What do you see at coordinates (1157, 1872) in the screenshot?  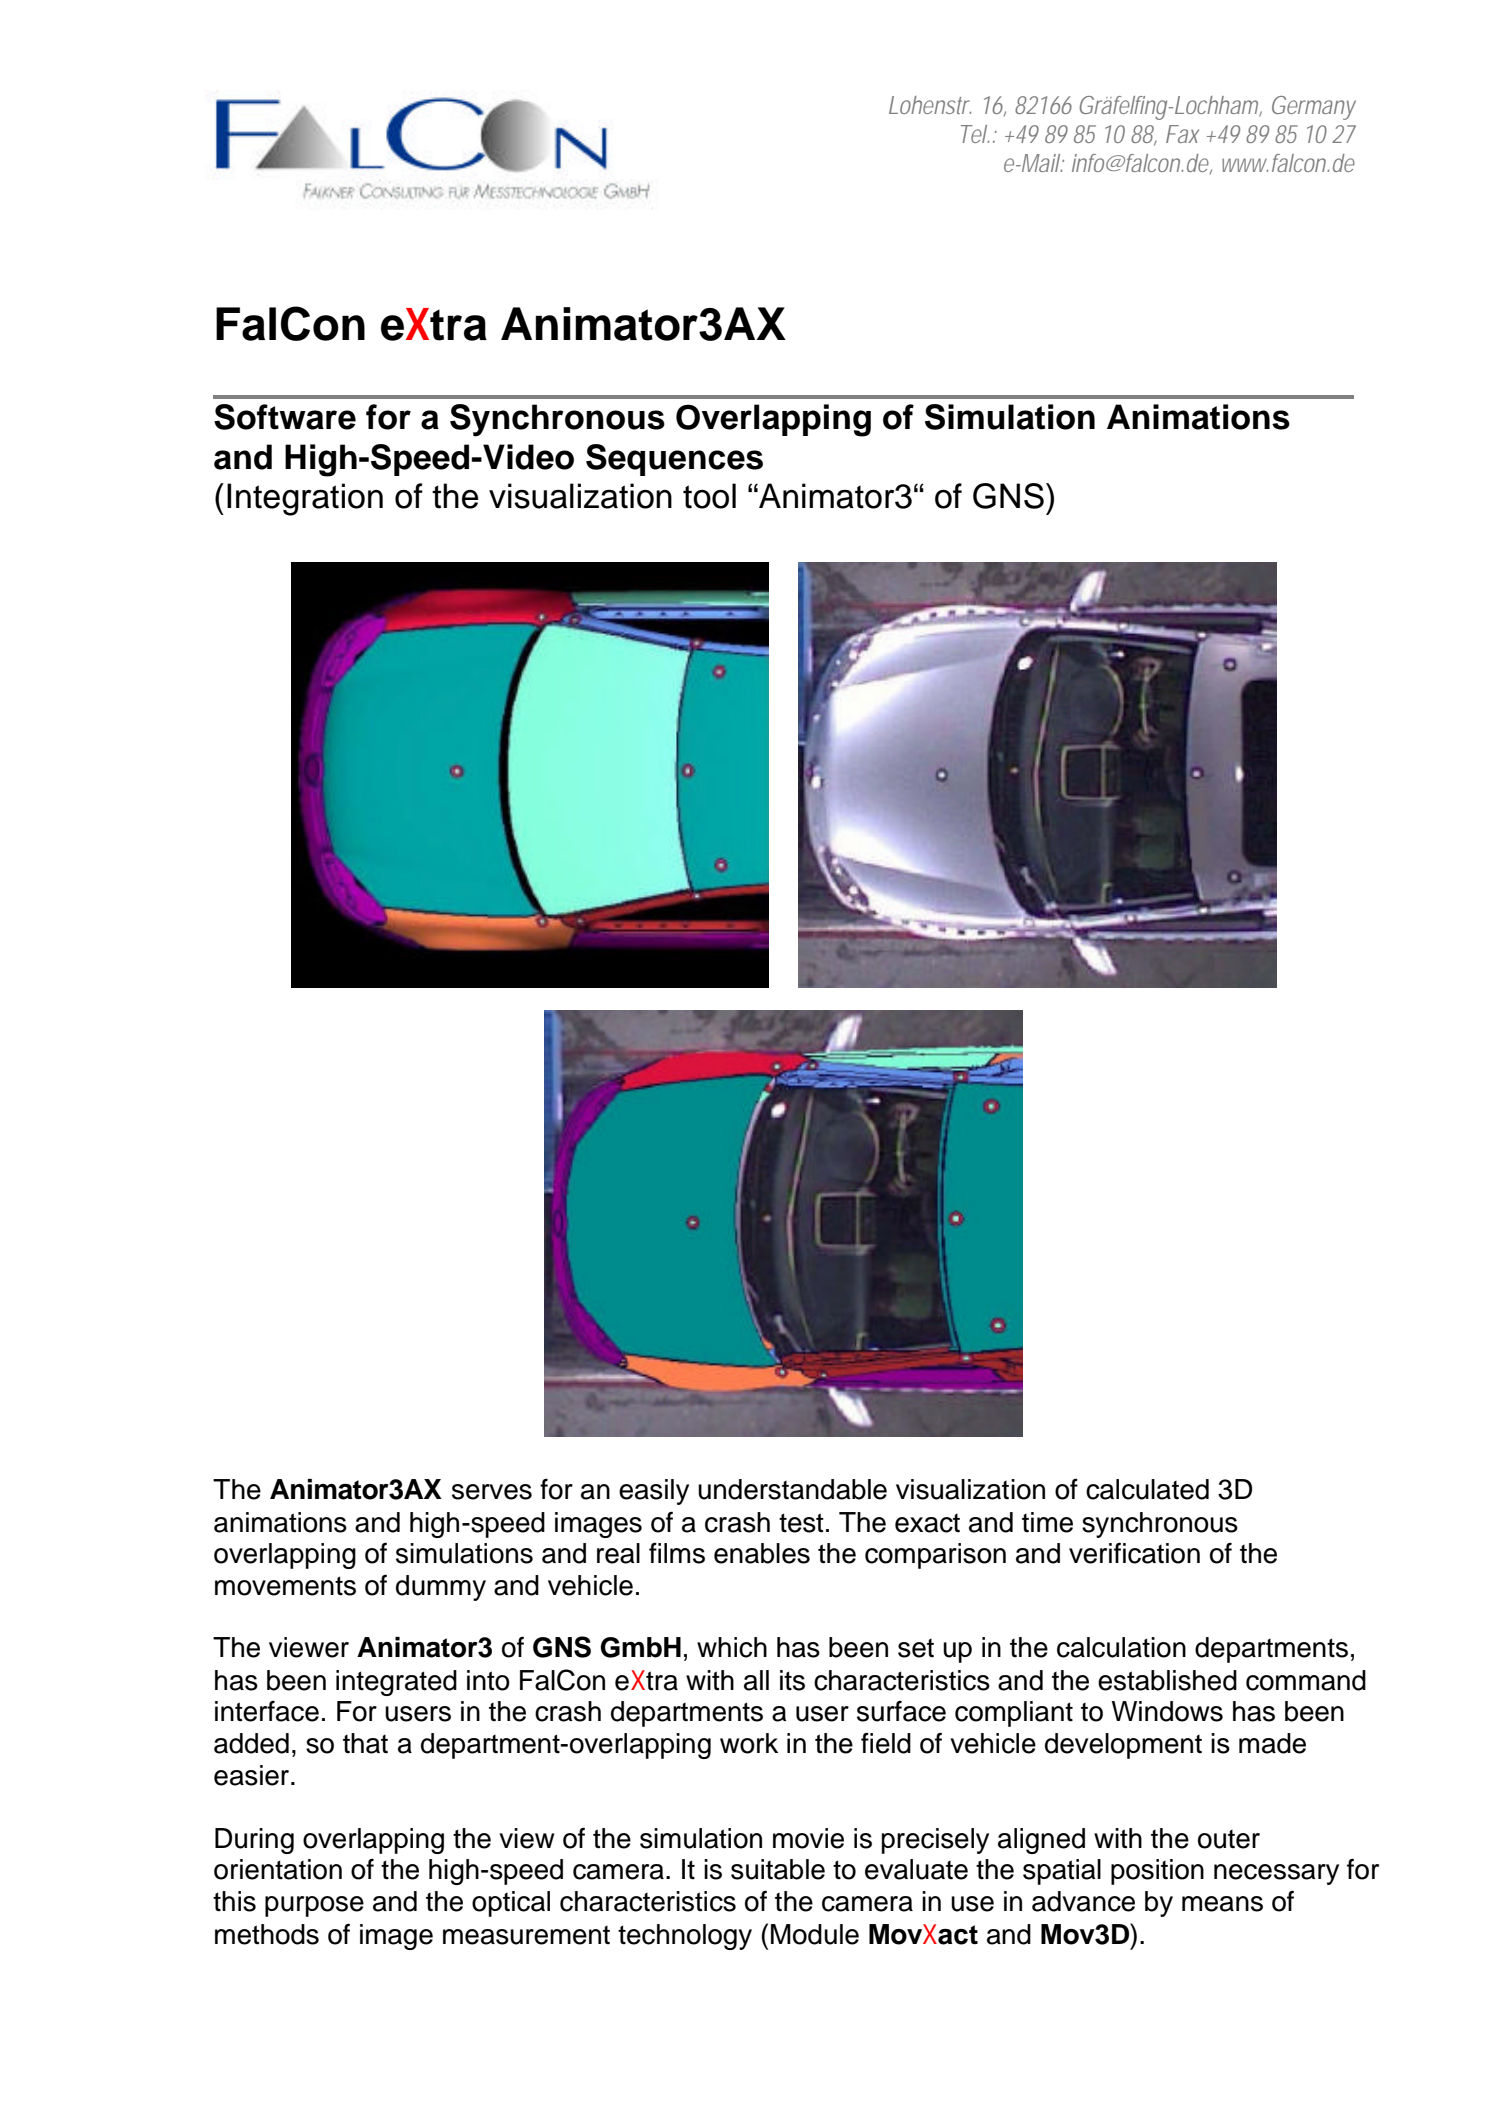 I see `position` at bounding box center [1157, 1872].
